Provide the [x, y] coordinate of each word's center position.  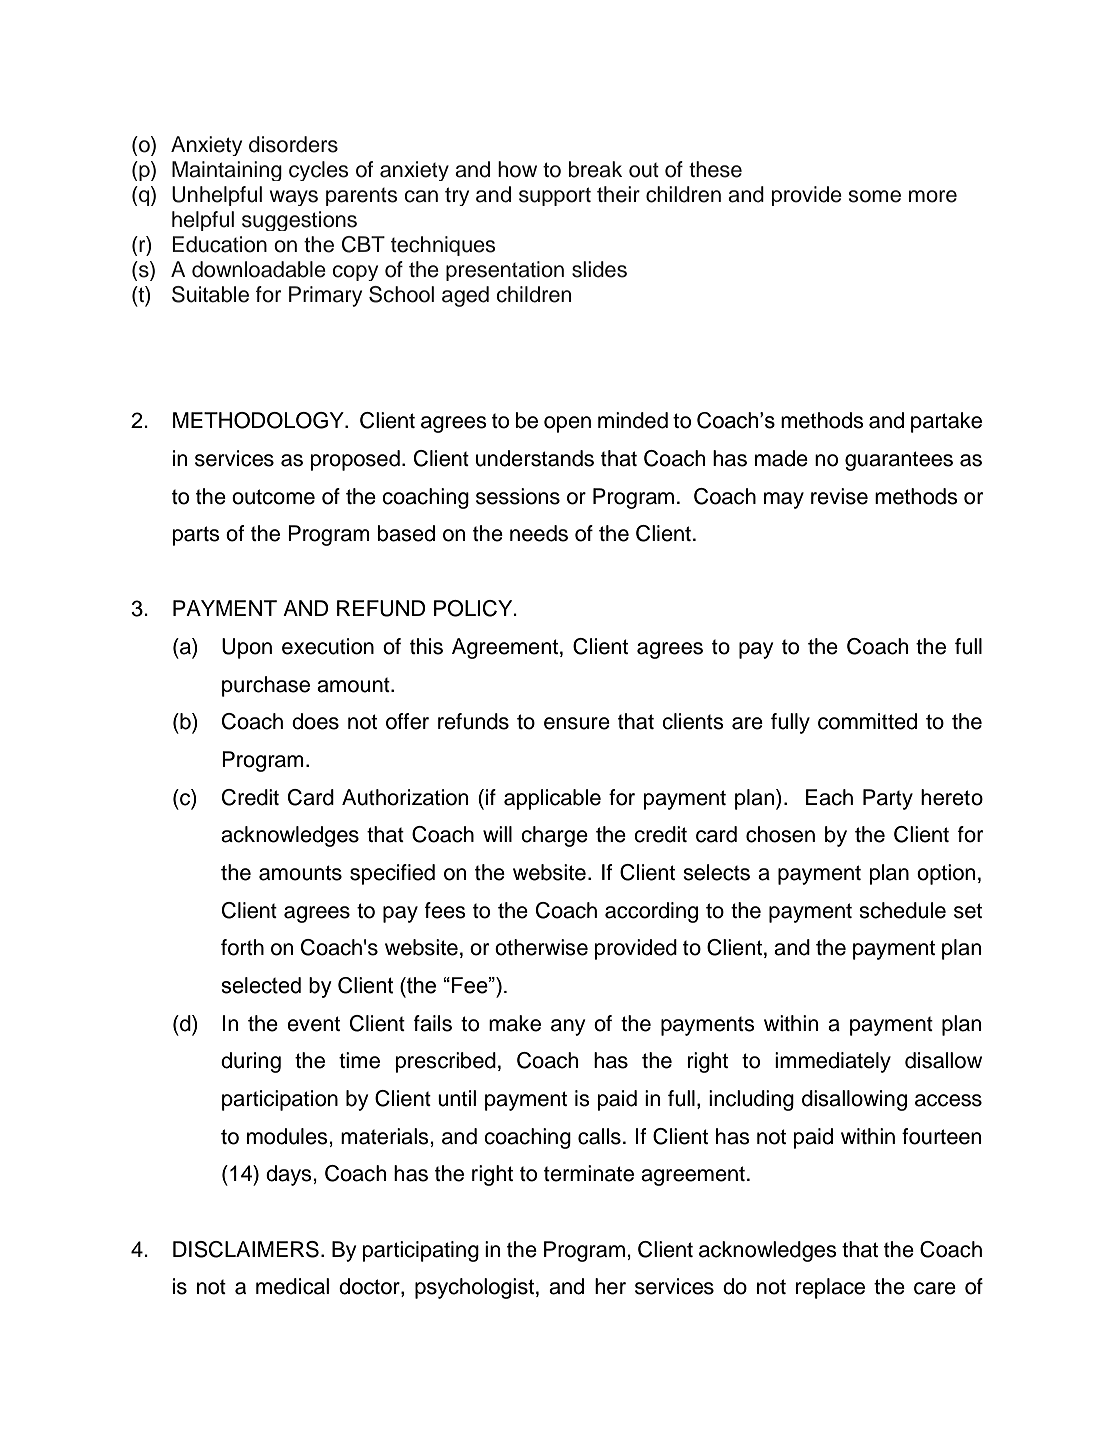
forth [242, 947]
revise [839, 496]
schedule [902, 910]
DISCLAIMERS [246, 1249]
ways [294, 198]
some [875, 196]
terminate [589, 1173]
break [595, 169]
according [651, 912]
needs [539, 533]
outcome [273, 497]
